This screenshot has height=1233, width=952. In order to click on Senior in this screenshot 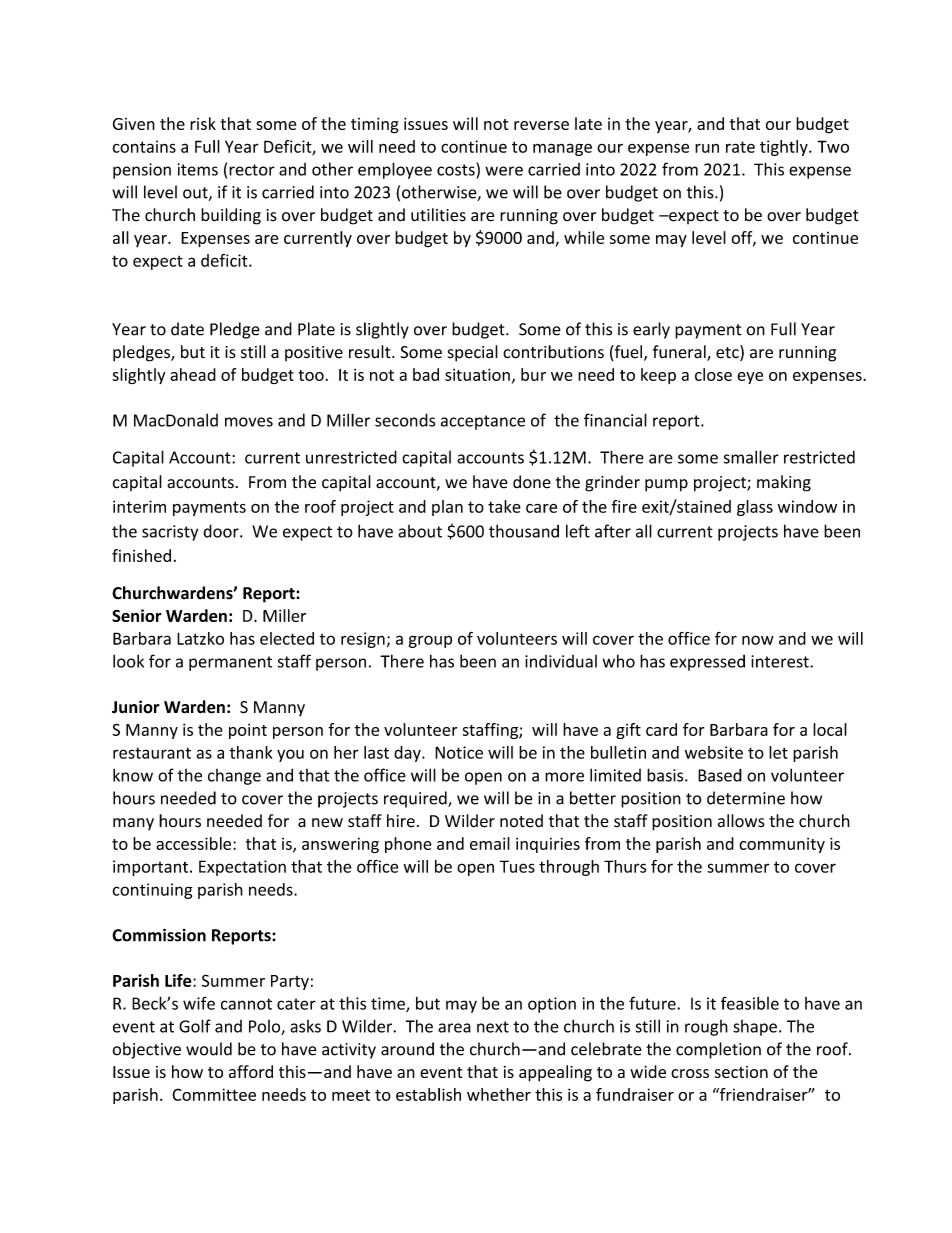, I will do `click(137, 615)`.
